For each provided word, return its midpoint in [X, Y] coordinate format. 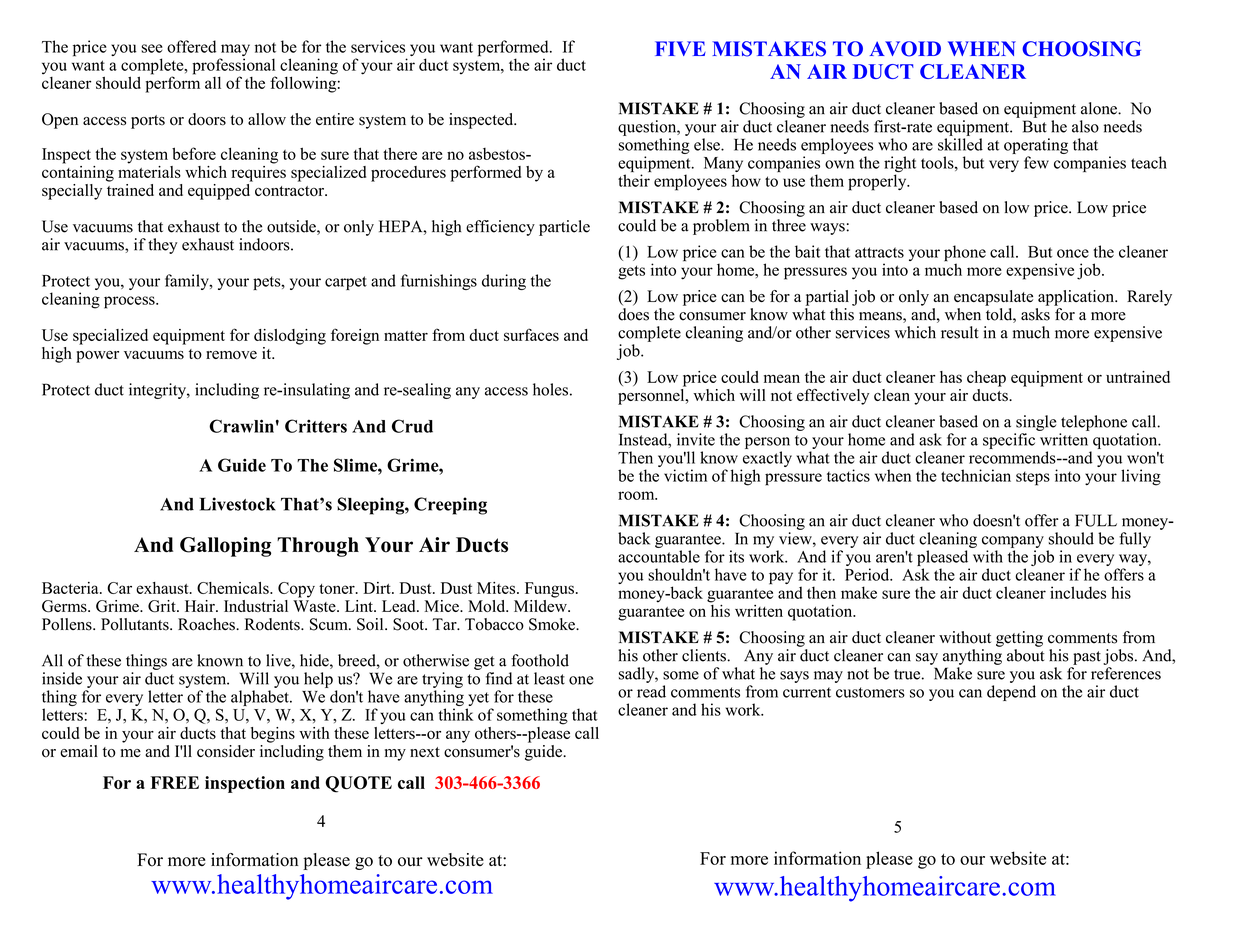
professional [234, 67]
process [130, 302]
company [1013, 542]
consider [226, 751]
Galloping [225, 547]
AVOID [905, 49]
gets [631, 272]
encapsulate [993, 298]
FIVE [680, 48]
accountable [659, 556]
